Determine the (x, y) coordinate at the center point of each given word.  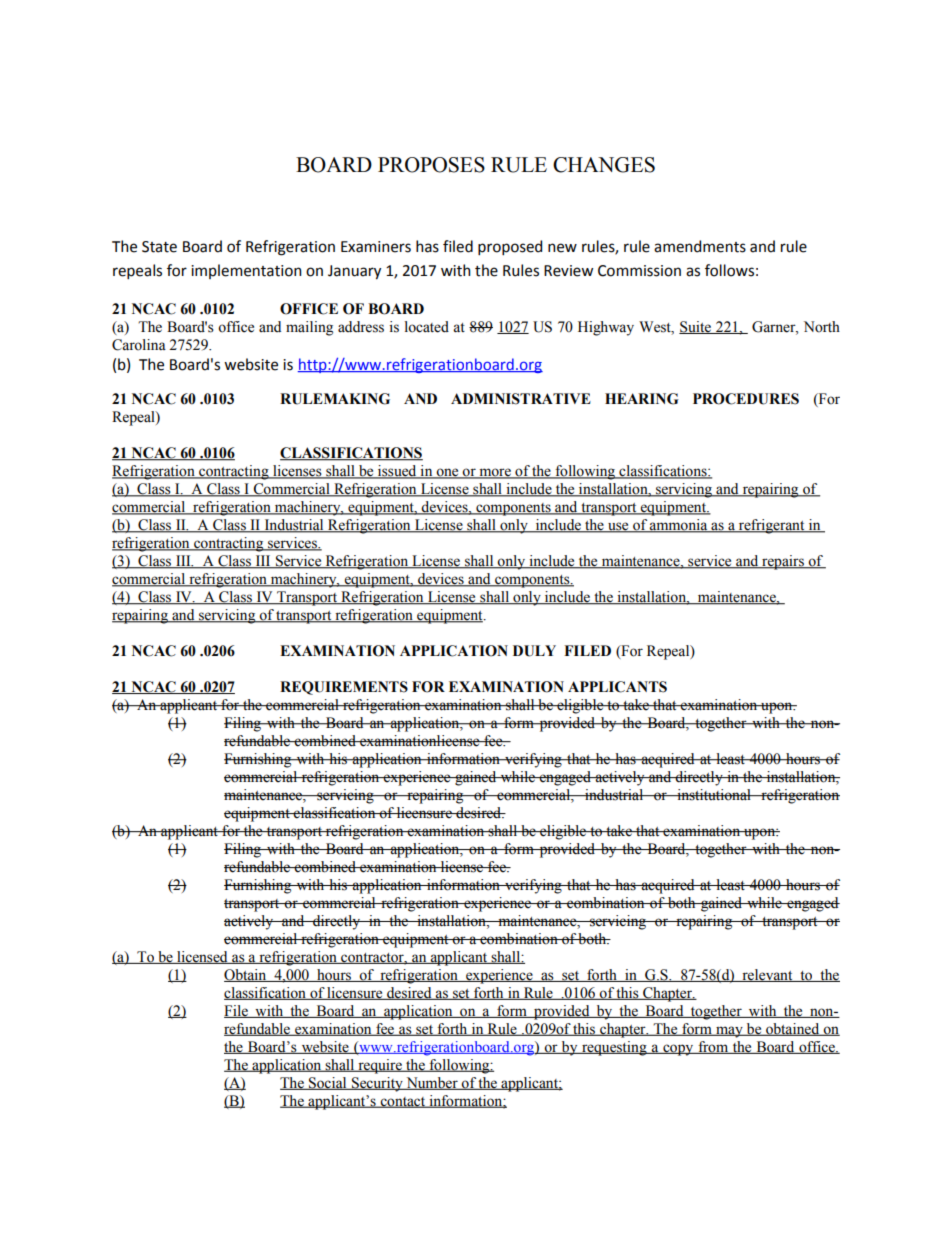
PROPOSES (431, 165)
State (159, 247)
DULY (534, 651)
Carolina (139, 345)
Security (377, 1084)
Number (432, 1083)
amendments (700, 246)
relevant (767, 975)
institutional (714, 795)
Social (328, 1083)
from (713, 1047)
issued (397, 472)
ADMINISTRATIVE (521, 399)
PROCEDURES (746, 399)
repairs (783, 562)
